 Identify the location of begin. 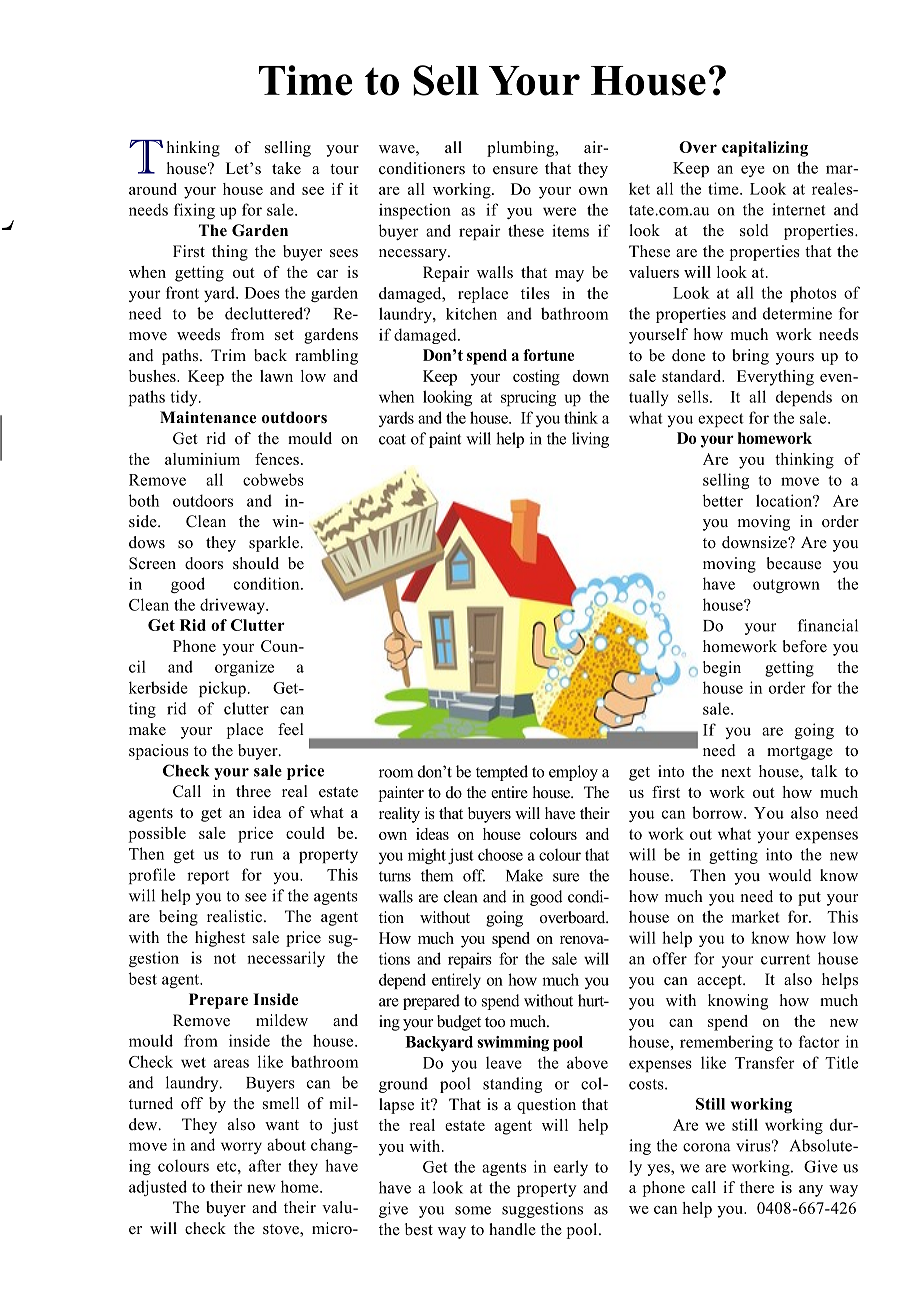
(722, 669).
